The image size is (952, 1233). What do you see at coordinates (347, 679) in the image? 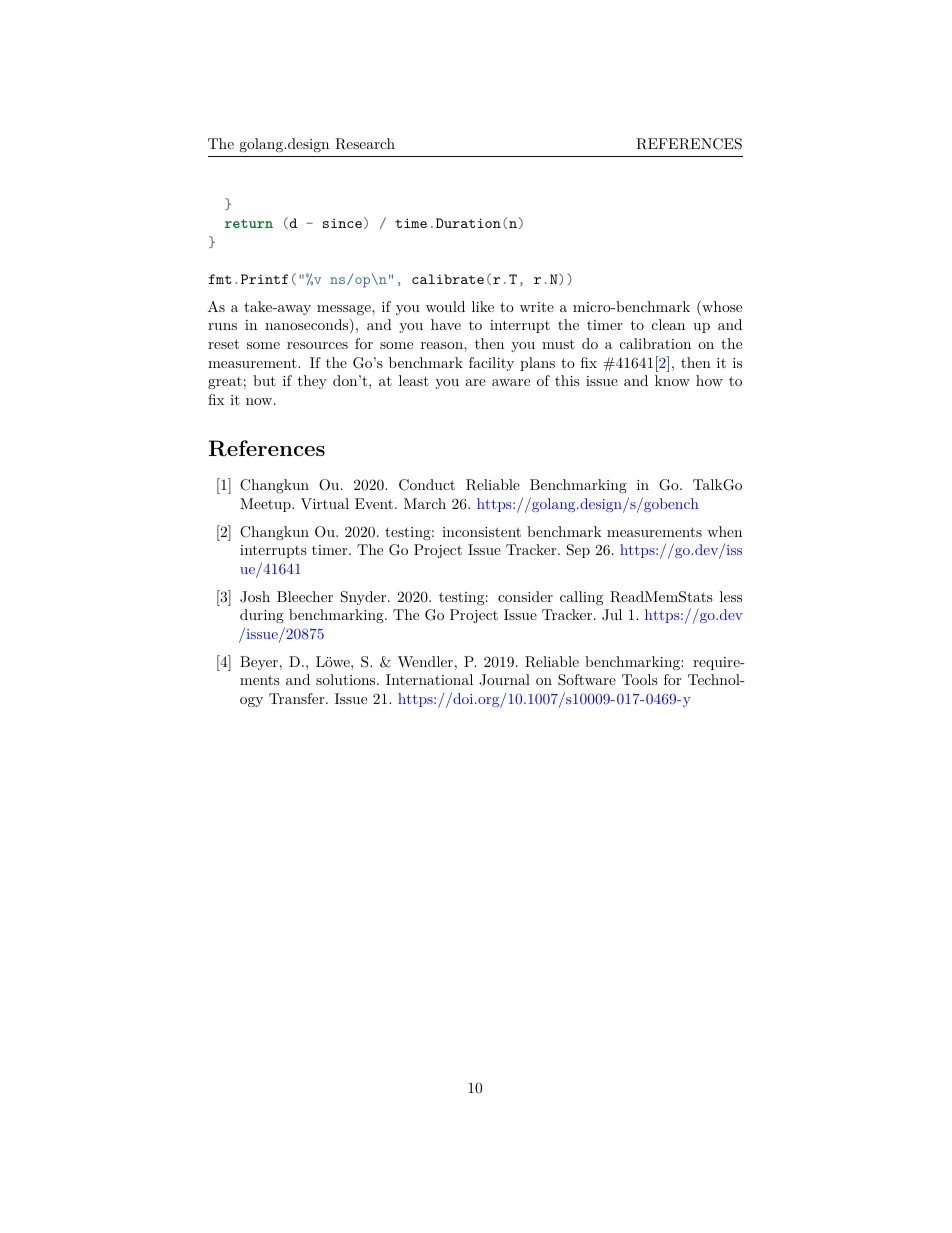
I see `solutions` at bounding box center [347, 679].
